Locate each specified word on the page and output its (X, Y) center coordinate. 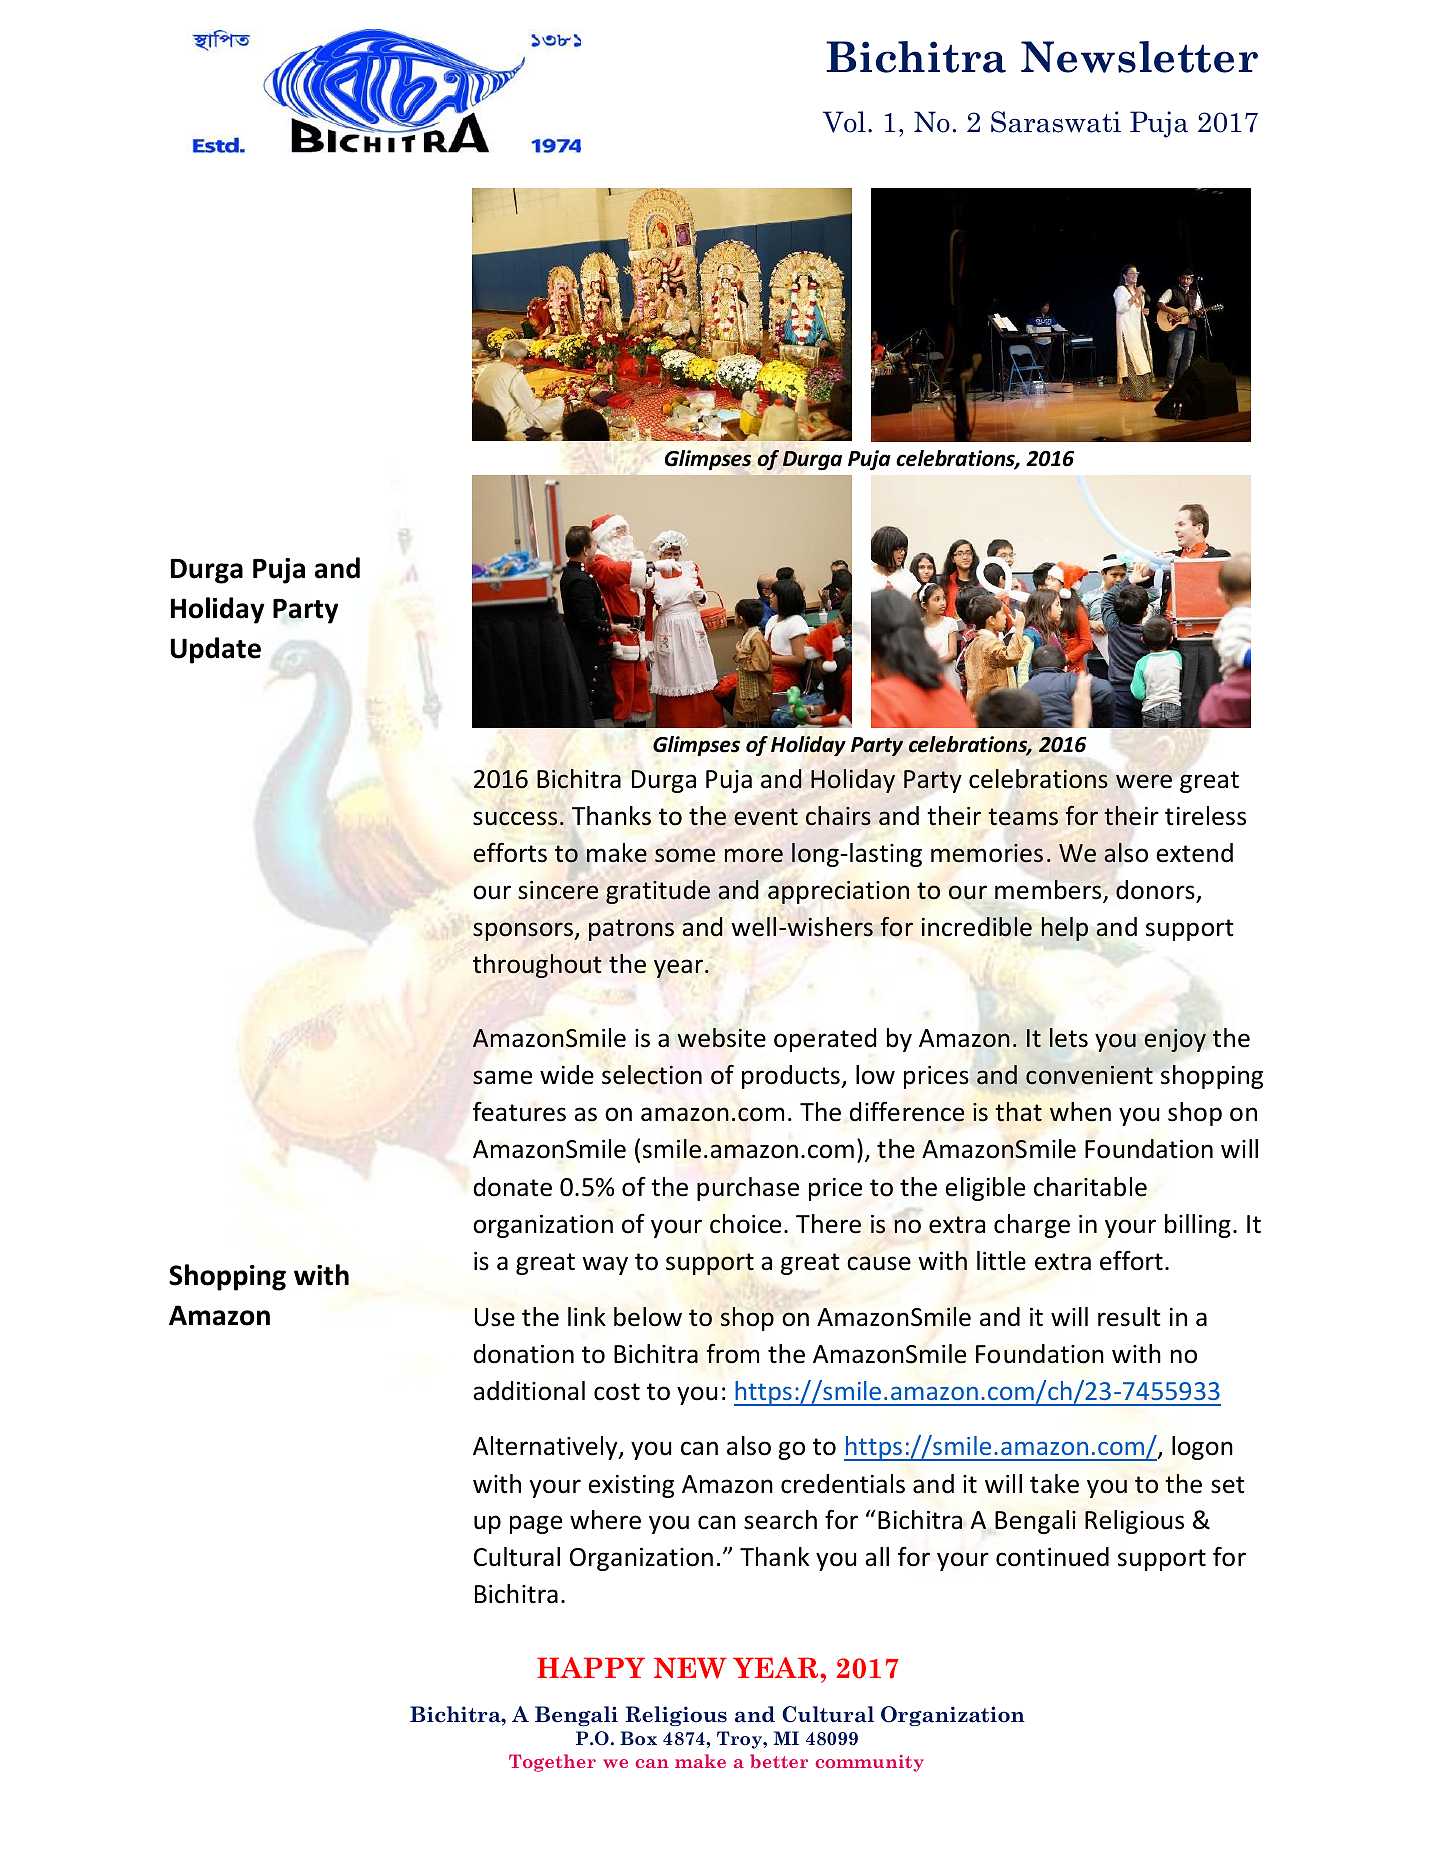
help (1065, 929)
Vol (844, 122)
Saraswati (1056, 122)
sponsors (524, 931)
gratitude (658, 892)
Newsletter (1139, 57)
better (779, 1761)
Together (552, 1763)
